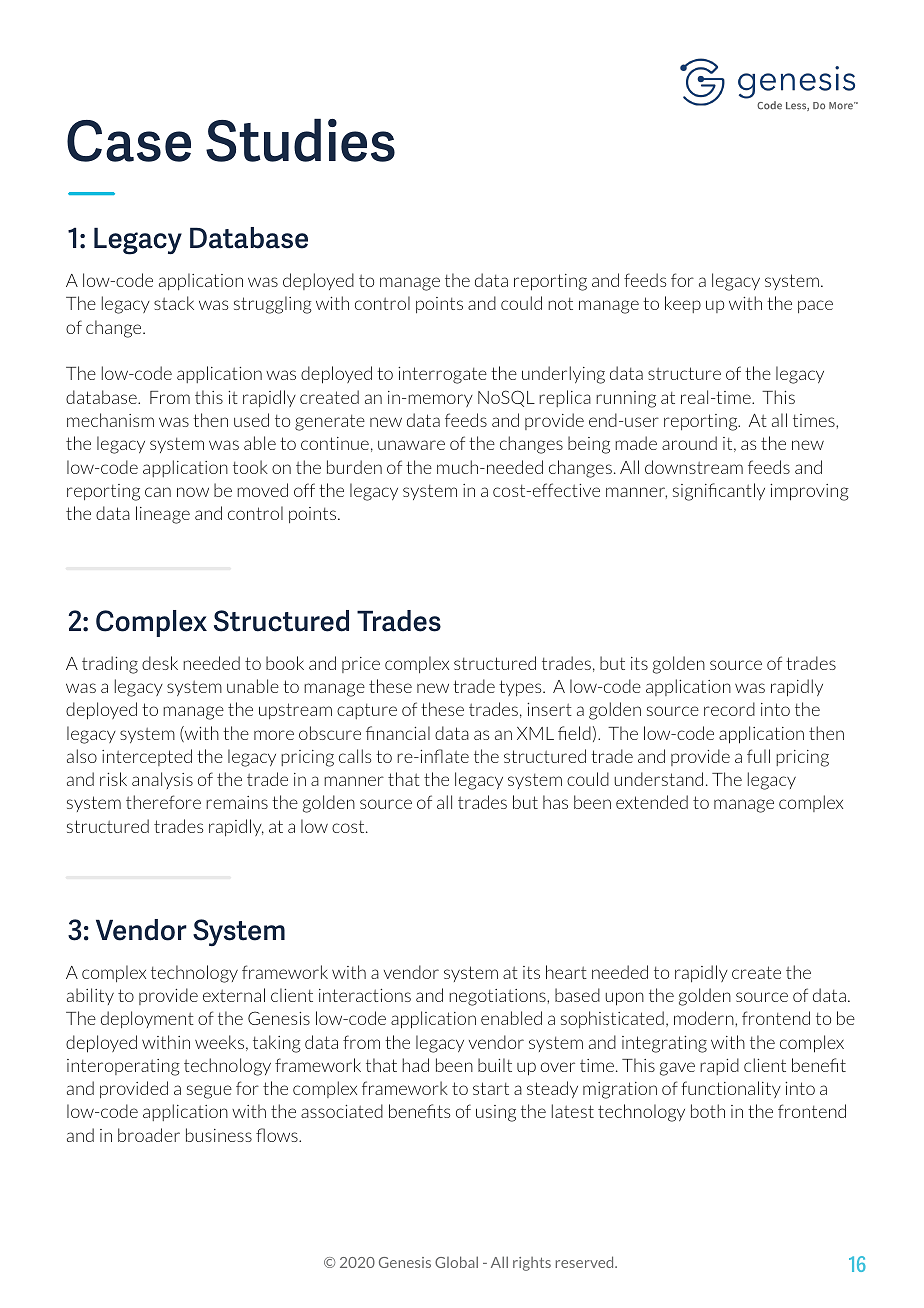 The height and width of the page is (1308, 924). Describe the element at coordinates (149, 1135) in the page. I see `broader` at that location.
